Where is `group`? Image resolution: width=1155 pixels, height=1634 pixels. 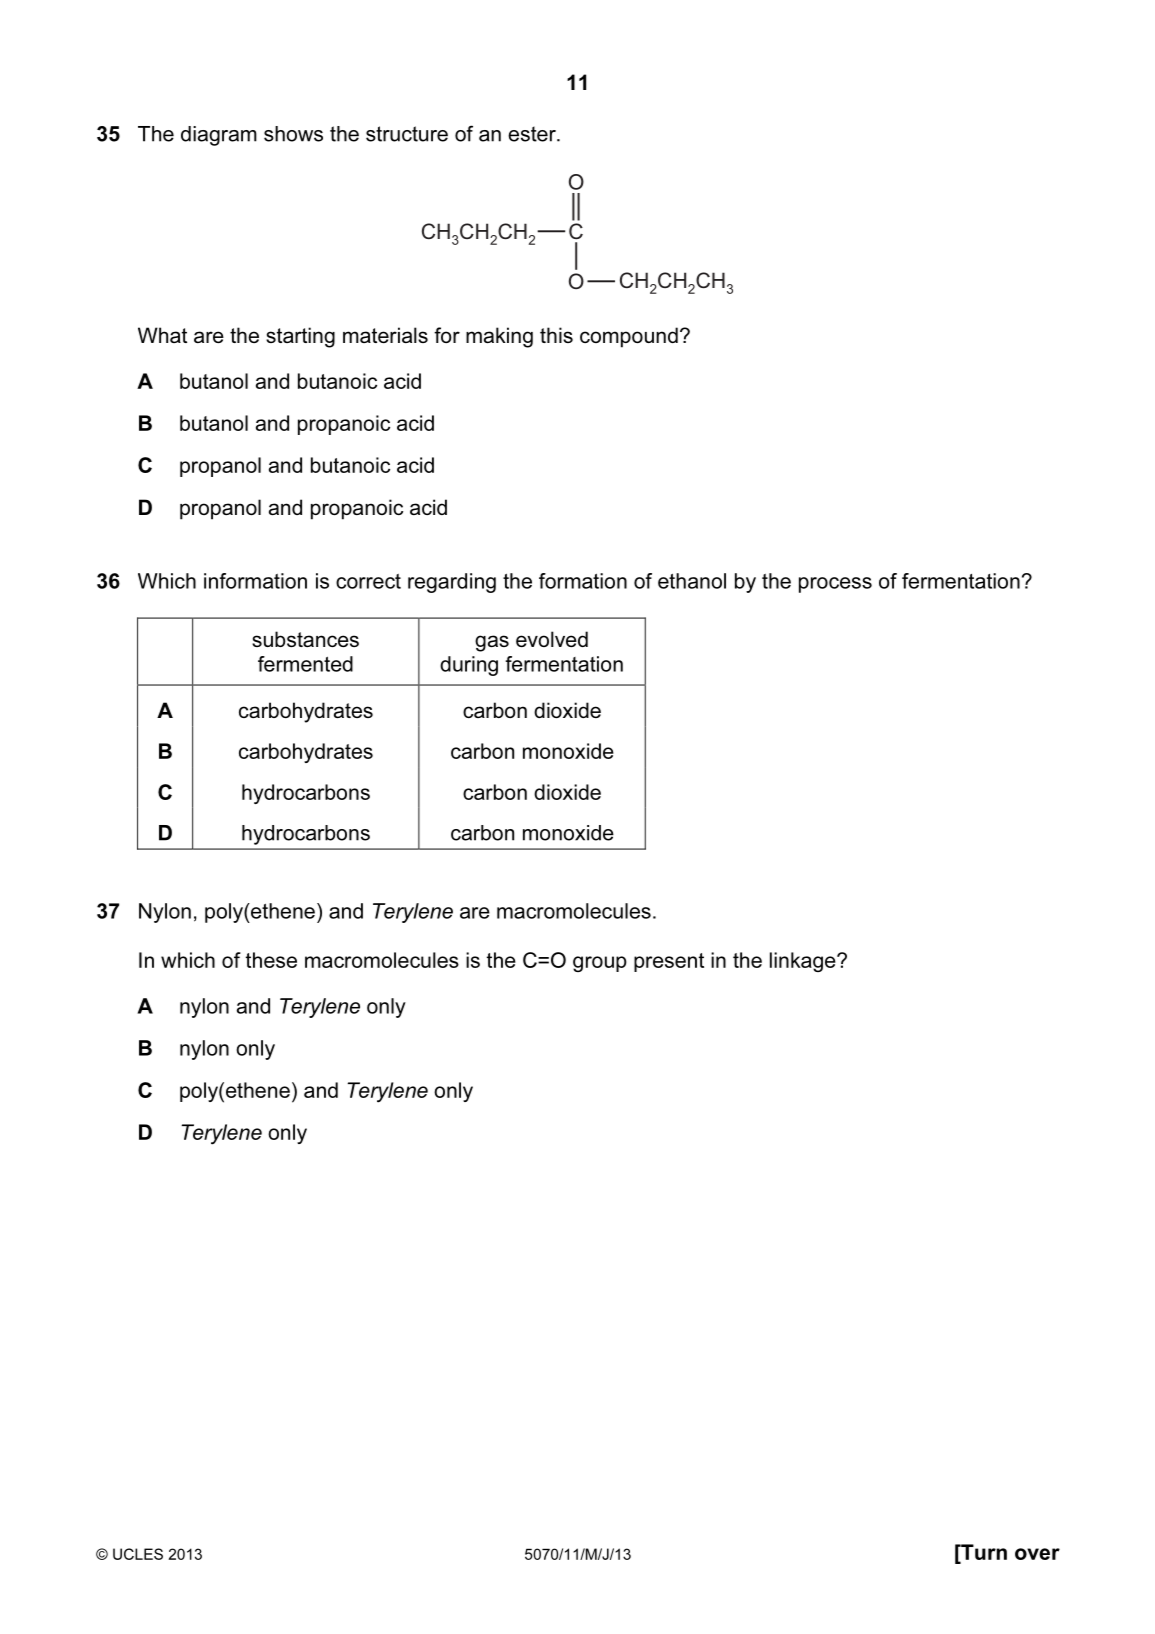
group is located at coordinates (600, 964).
